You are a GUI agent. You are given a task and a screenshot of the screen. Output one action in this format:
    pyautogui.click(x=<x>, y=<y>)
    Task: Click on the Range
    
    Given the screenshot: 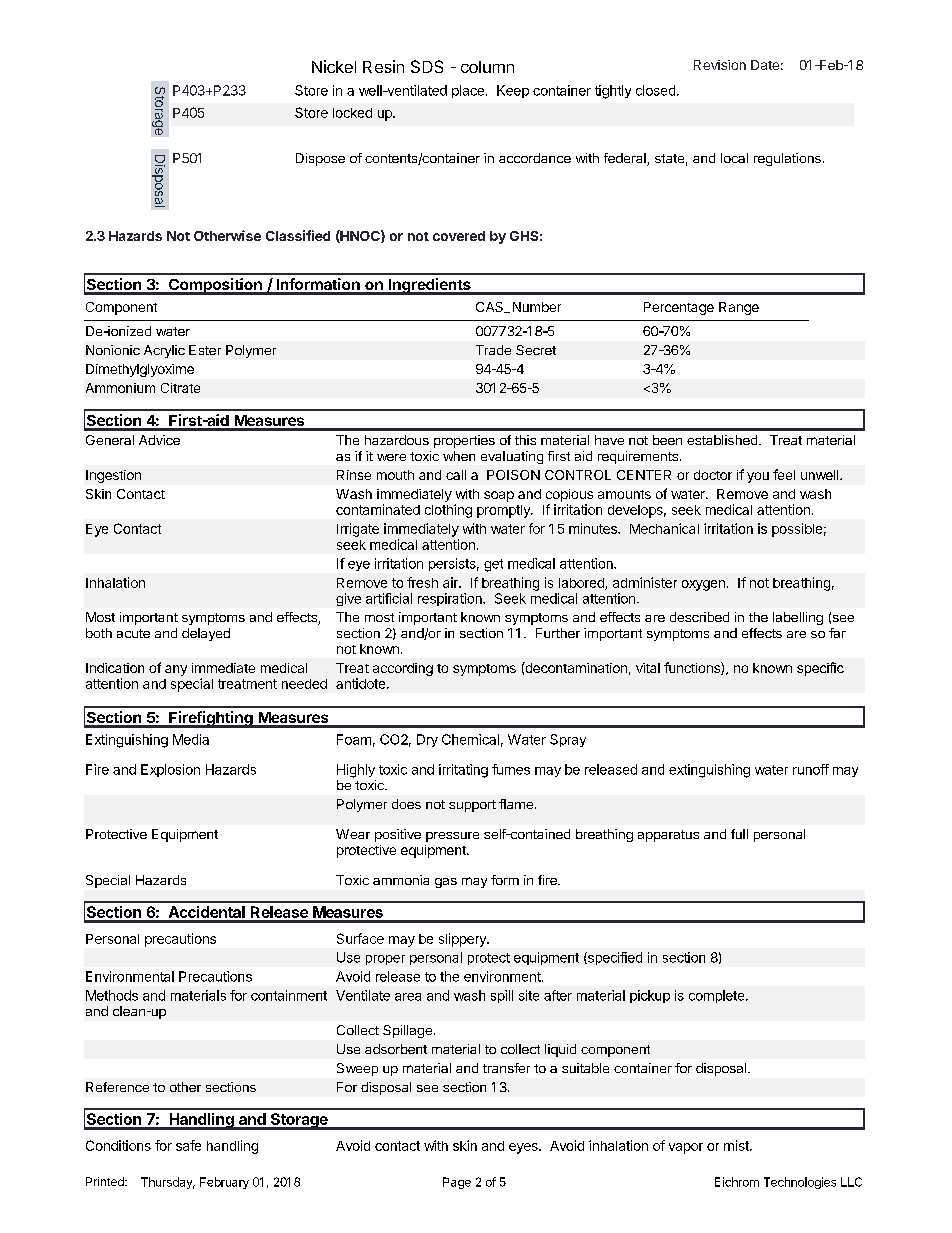 What is the action you would take?
    pyautogui.click(x=739, y=308)
